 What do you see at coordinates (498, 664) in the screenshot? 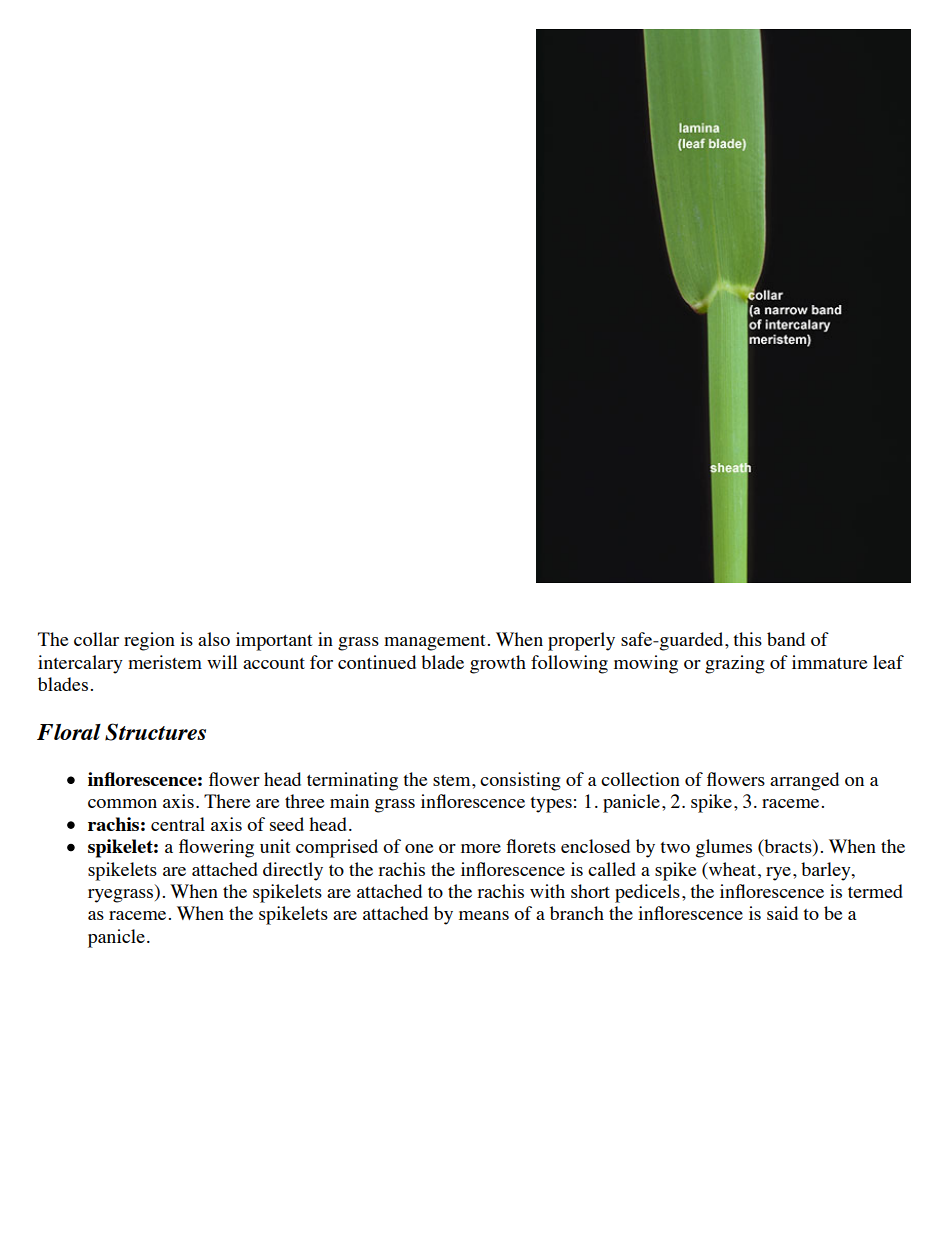
I see `growth` at bounding box center [498, 664].
